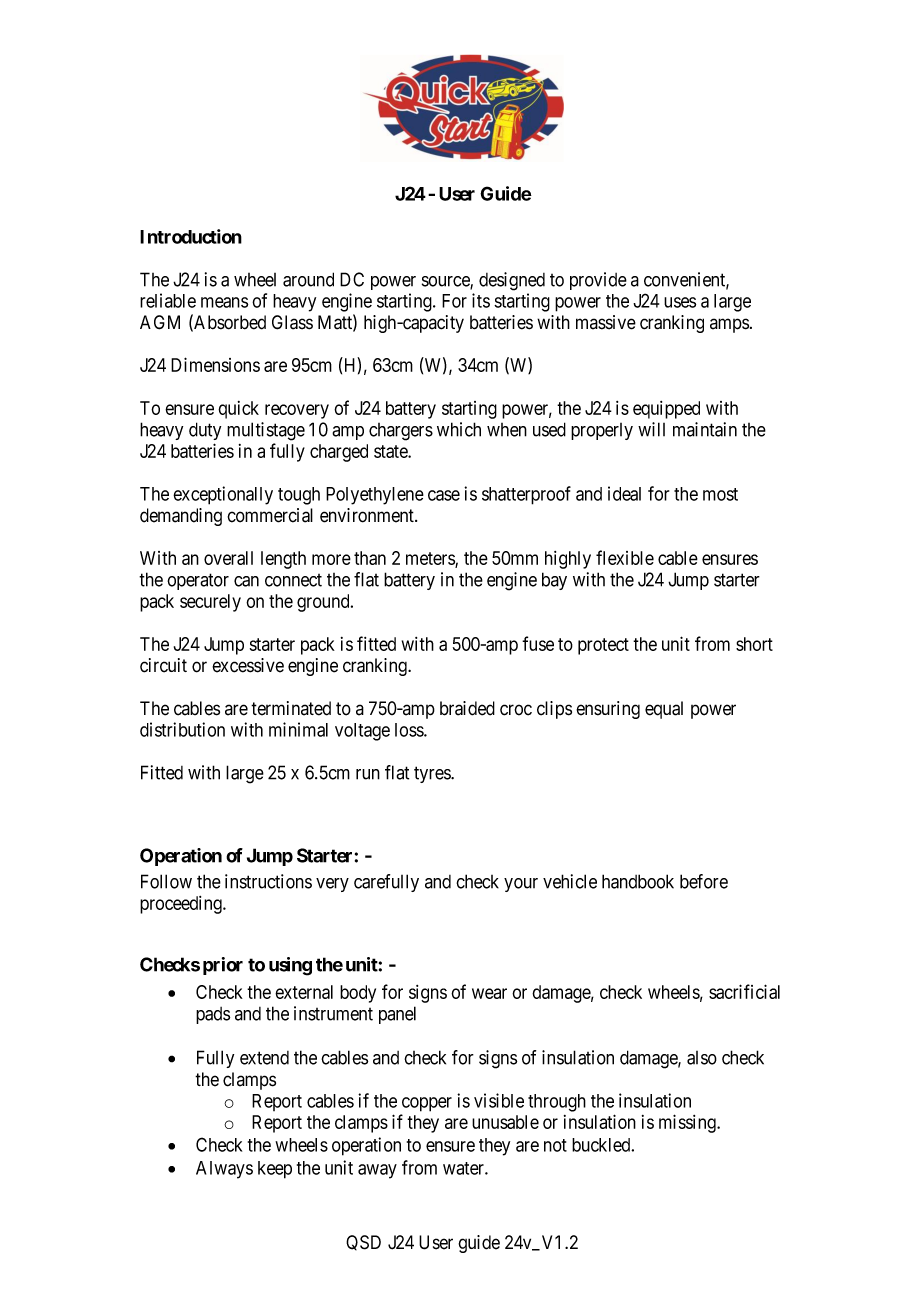 This document has height=1308, width=924. Describe the element at coordinates (248, 665) in the document. I see `excessive` at that location.
